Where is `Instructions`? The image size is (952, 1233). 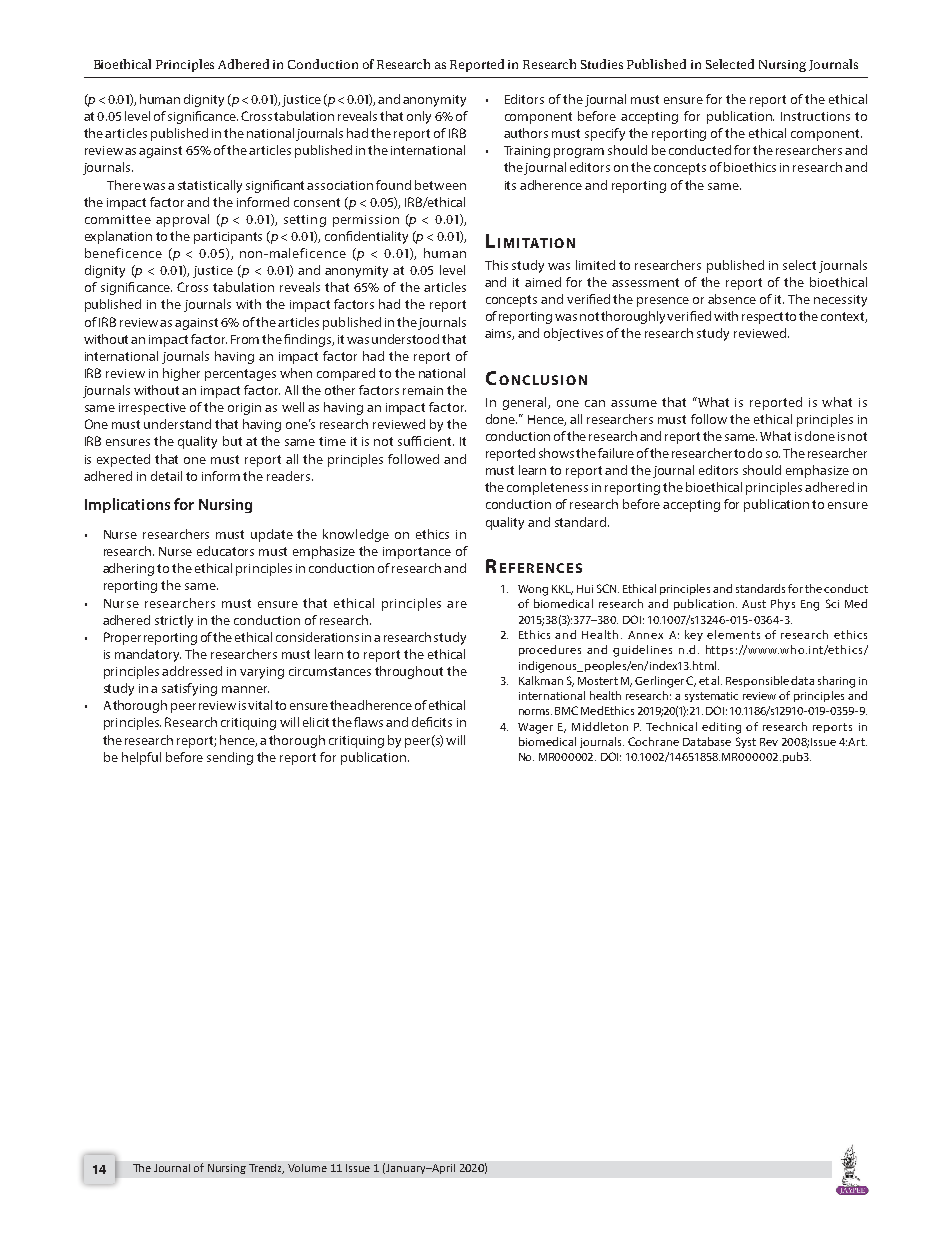
Instructions is located at coordinates (815, 116).
